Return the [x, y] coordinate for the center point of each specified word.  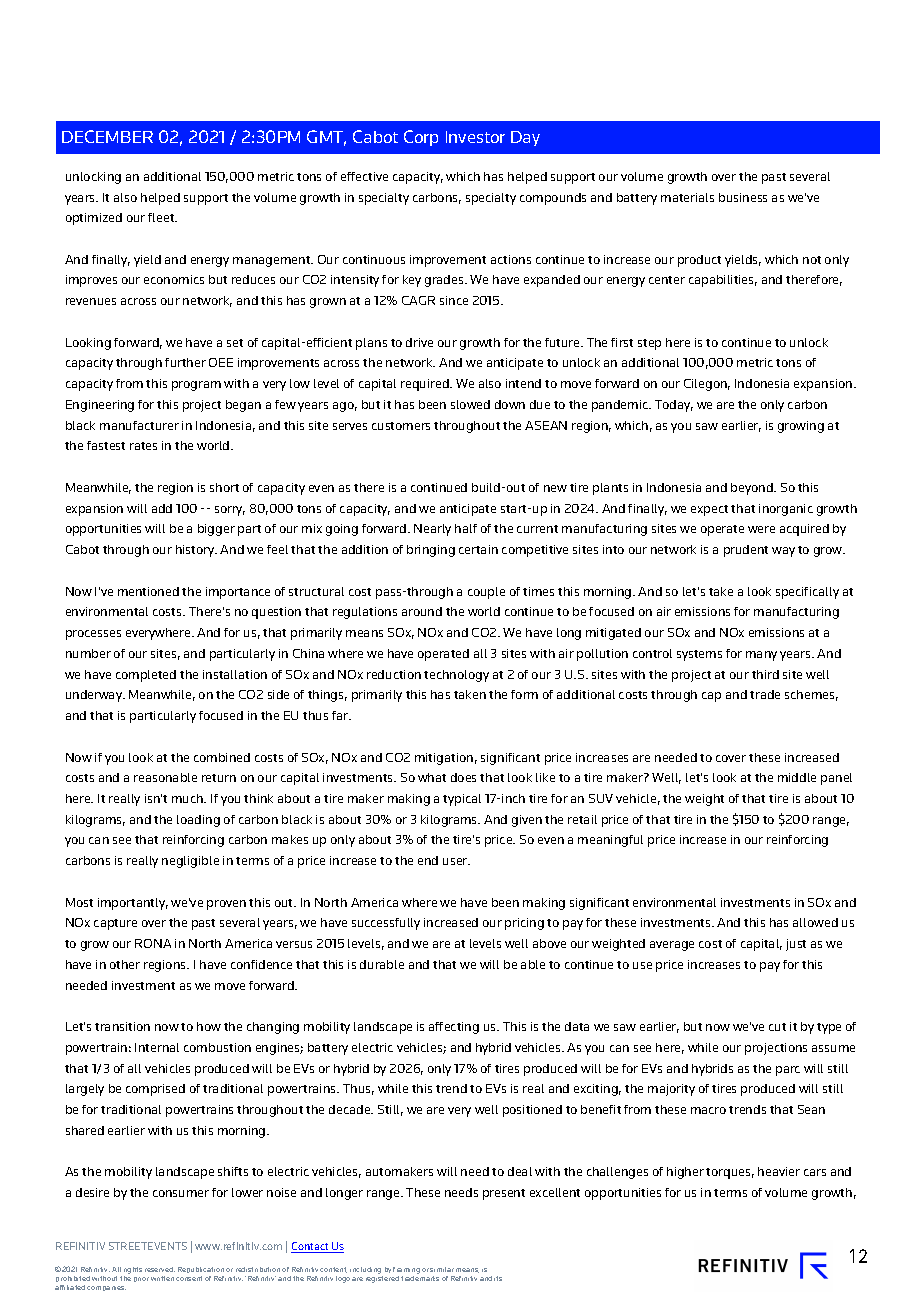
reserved [160, 1269]
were [761, 529]
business [743, 197]
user [456, 861]
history [196, 551]
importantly [133, 904]
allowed [815, 922]
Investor [475, 137]
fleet [162, 217]
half [466, 528]
